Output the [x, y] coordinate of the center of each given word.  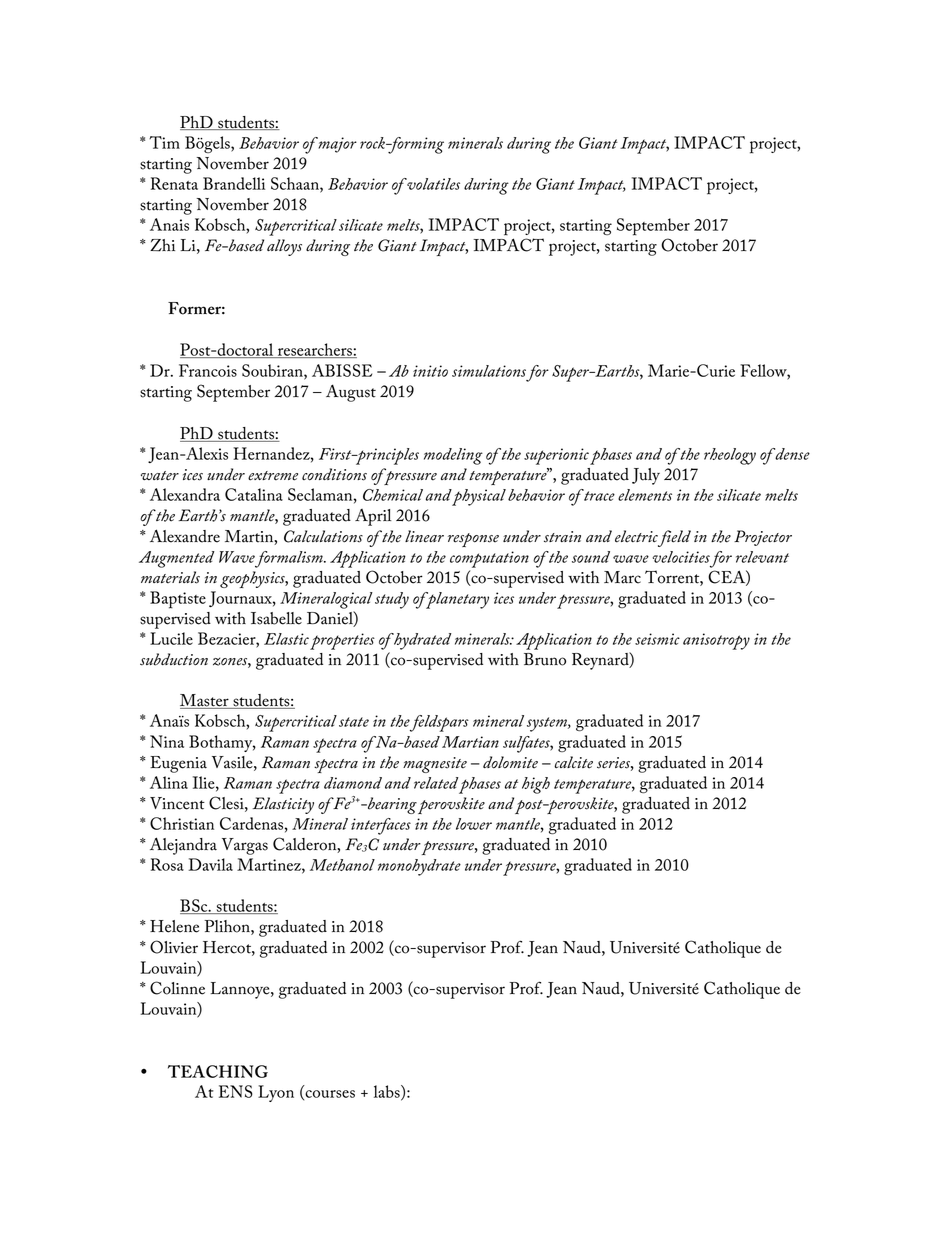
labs [388, 1092]
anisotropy [716, 641]
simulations [489, 371]
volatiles [432, 184]
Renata [174, 183]
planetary [456, 600]
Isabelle [276, 618]
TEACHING [218, 1071]
